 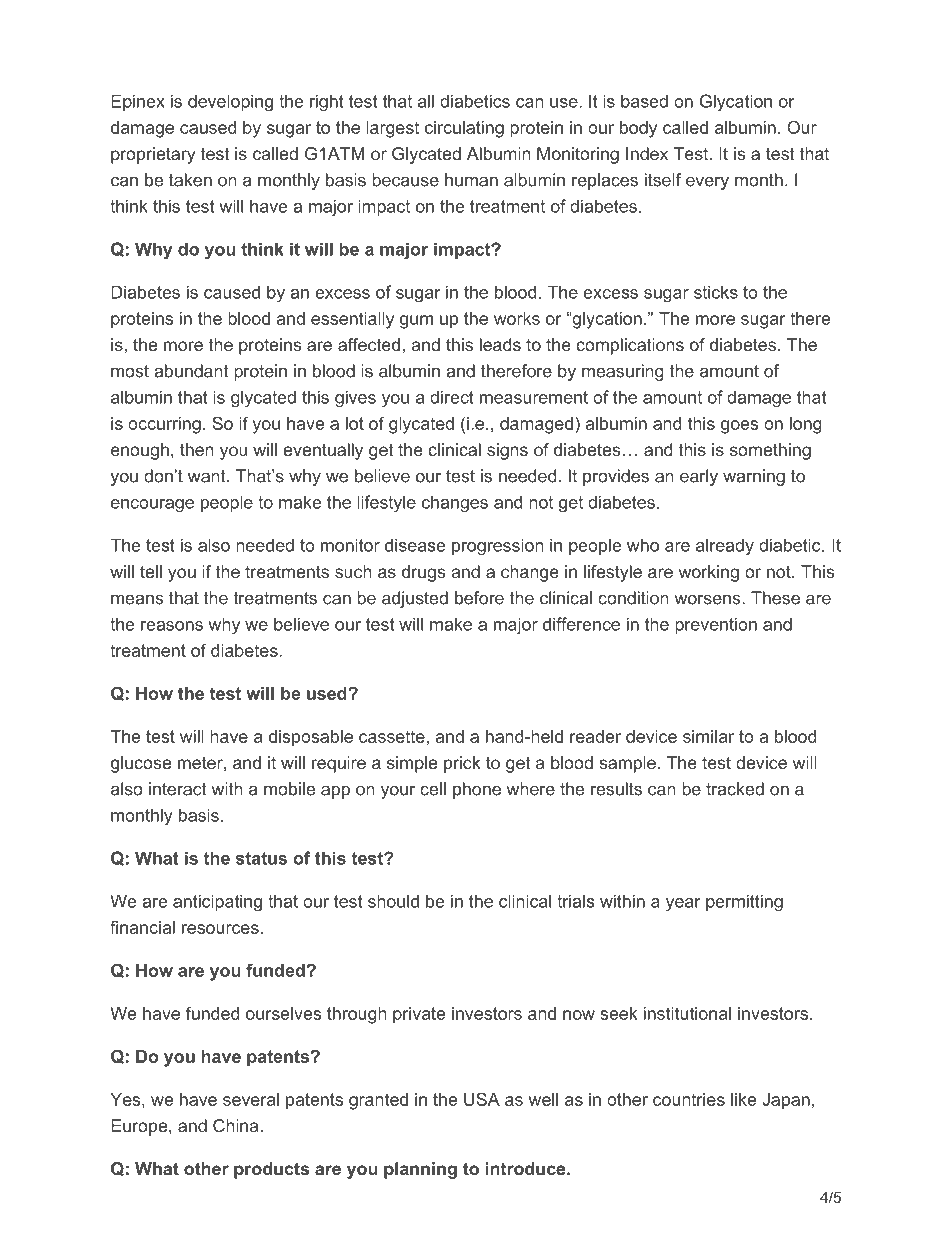 I want to click on interact, so click(x=177, y=789).
